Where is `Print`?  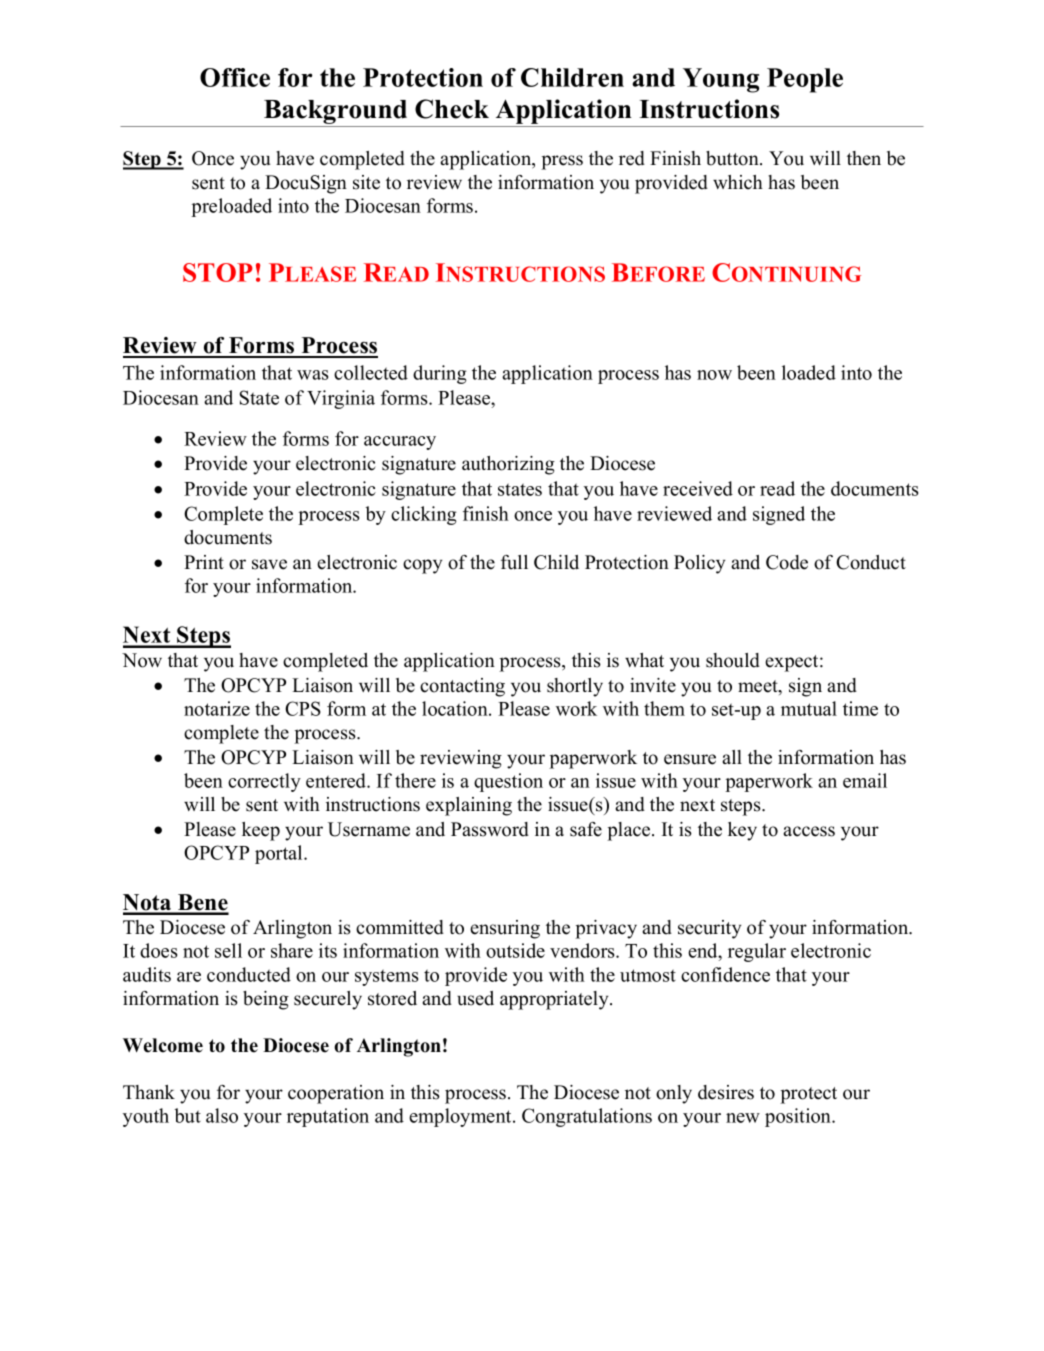 Print is located at coordinates (204, 562).
